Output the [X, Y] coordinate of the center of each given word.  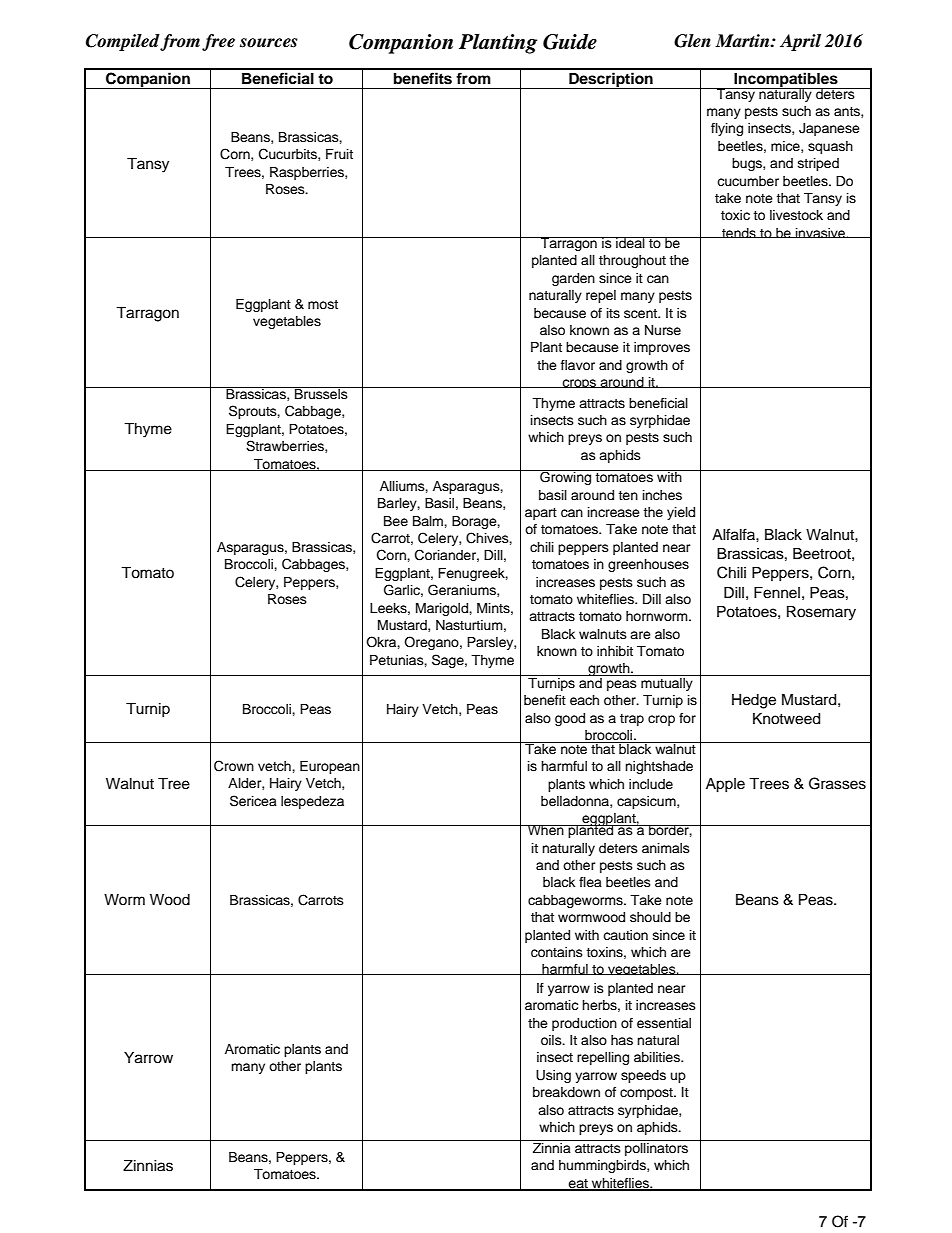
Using [553, 1076]
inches [662, 495]
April [800, 42]
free [218, 42]
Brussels [321, 393]
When [545, 830]
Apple [725, 785]
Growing [566, 477]
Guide [570, 42]
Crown [234, 766]
